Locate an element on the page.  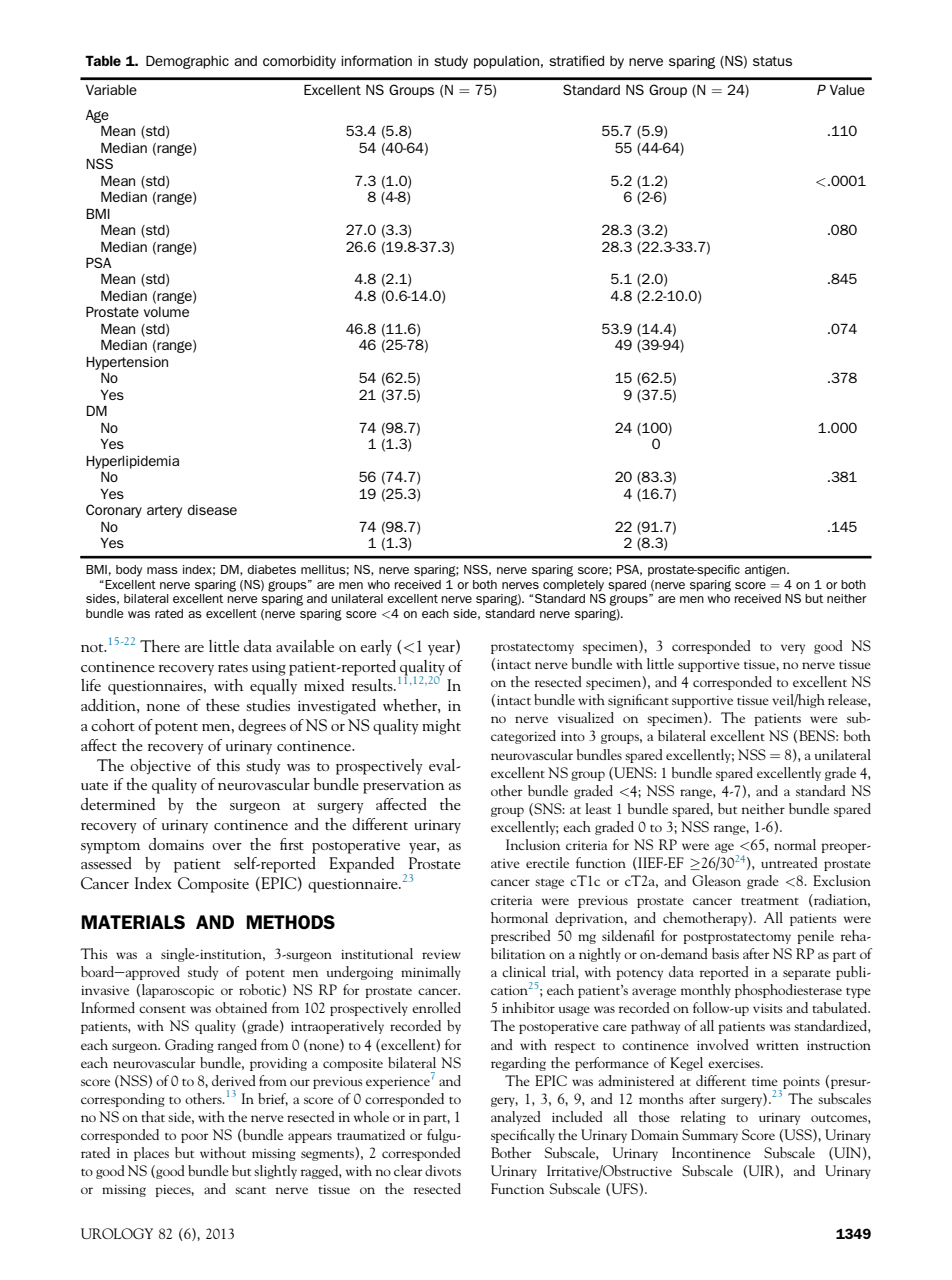
places is located at coordinates (151, 1154).
